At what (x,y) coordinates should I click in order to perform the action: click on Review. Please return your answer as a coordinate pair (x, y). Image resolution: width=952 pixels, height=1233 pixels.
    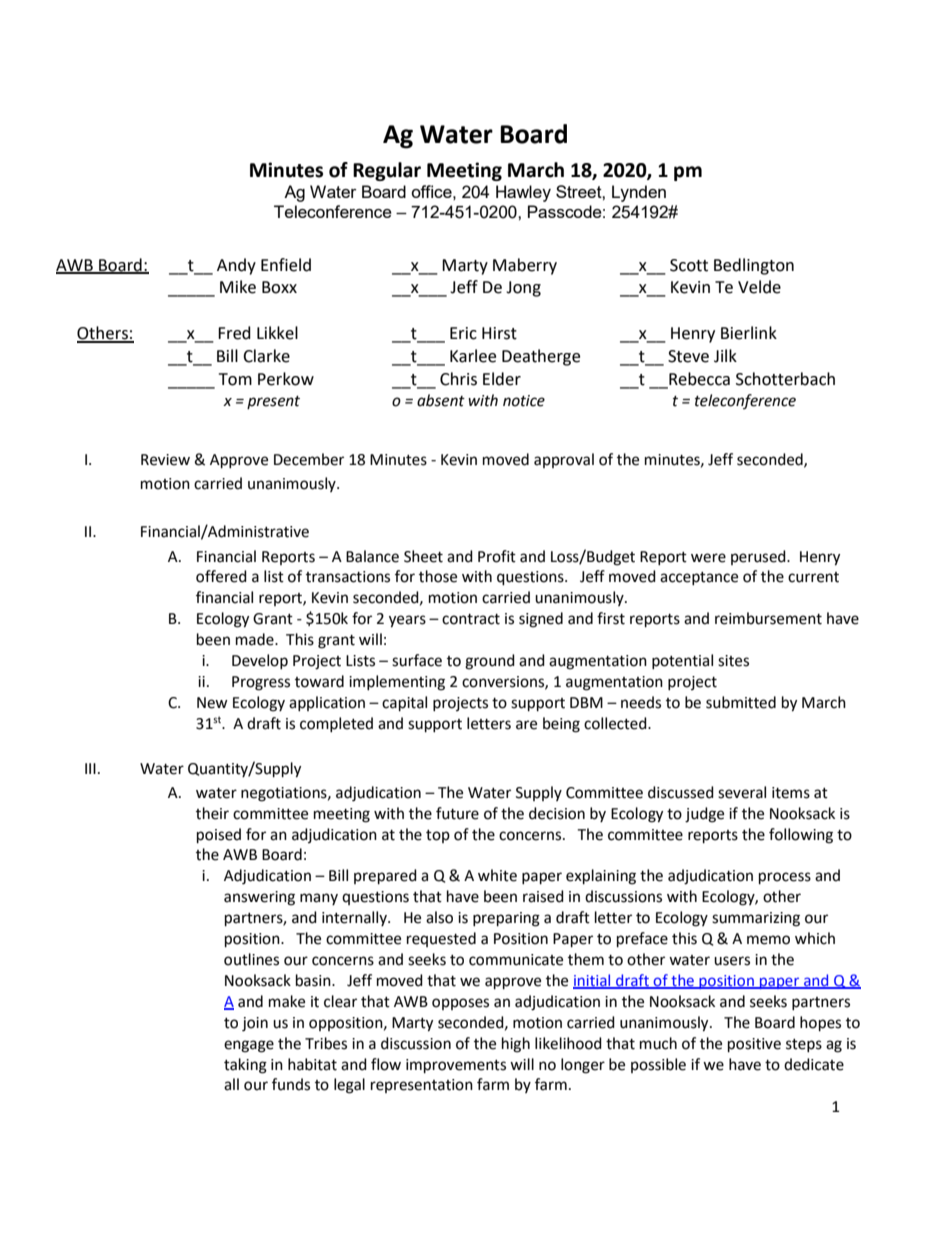
    Looking at the image, I should click on (165, 460).
